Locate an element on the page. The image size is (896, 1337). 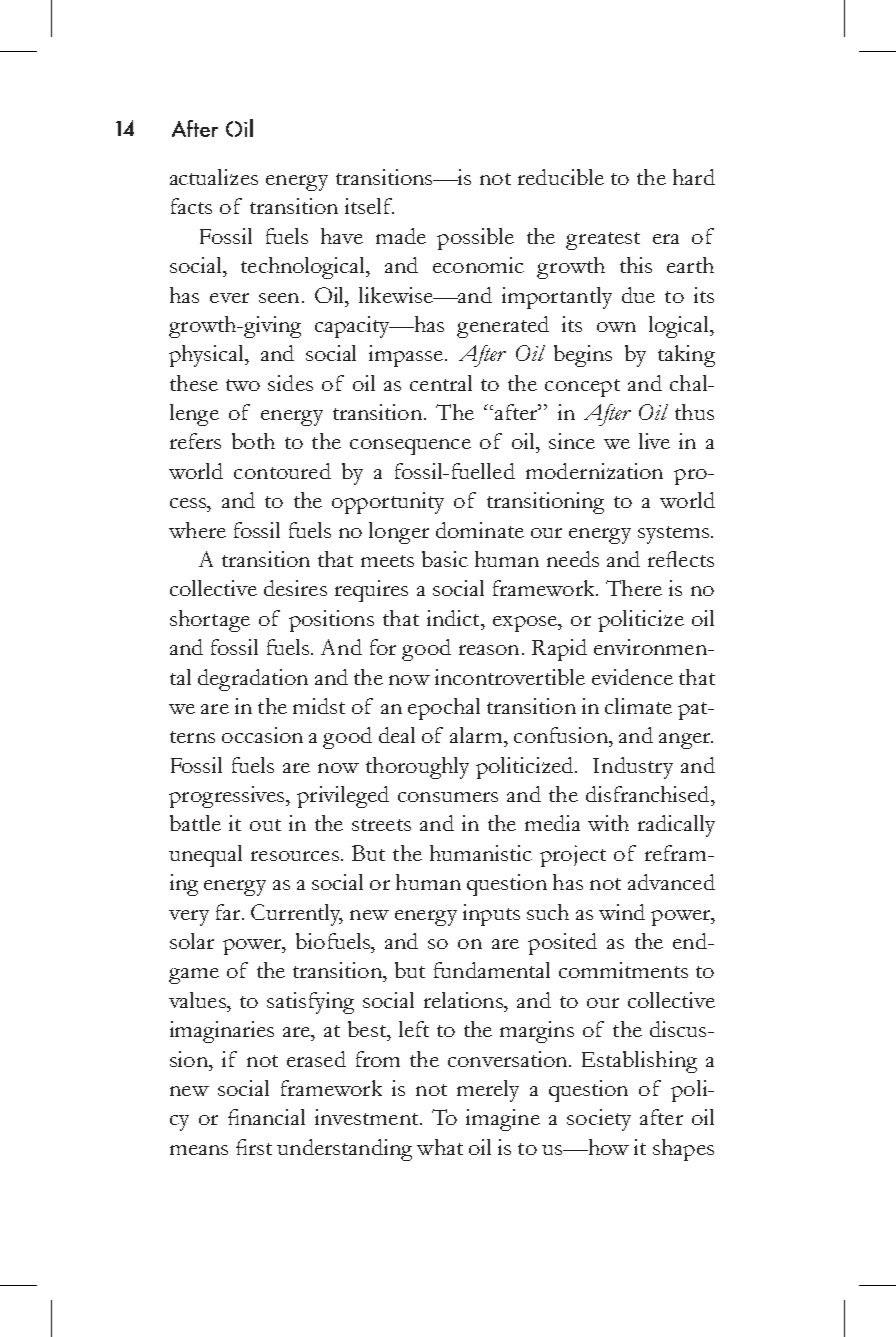
possible is located at coordinates (475, 239).
